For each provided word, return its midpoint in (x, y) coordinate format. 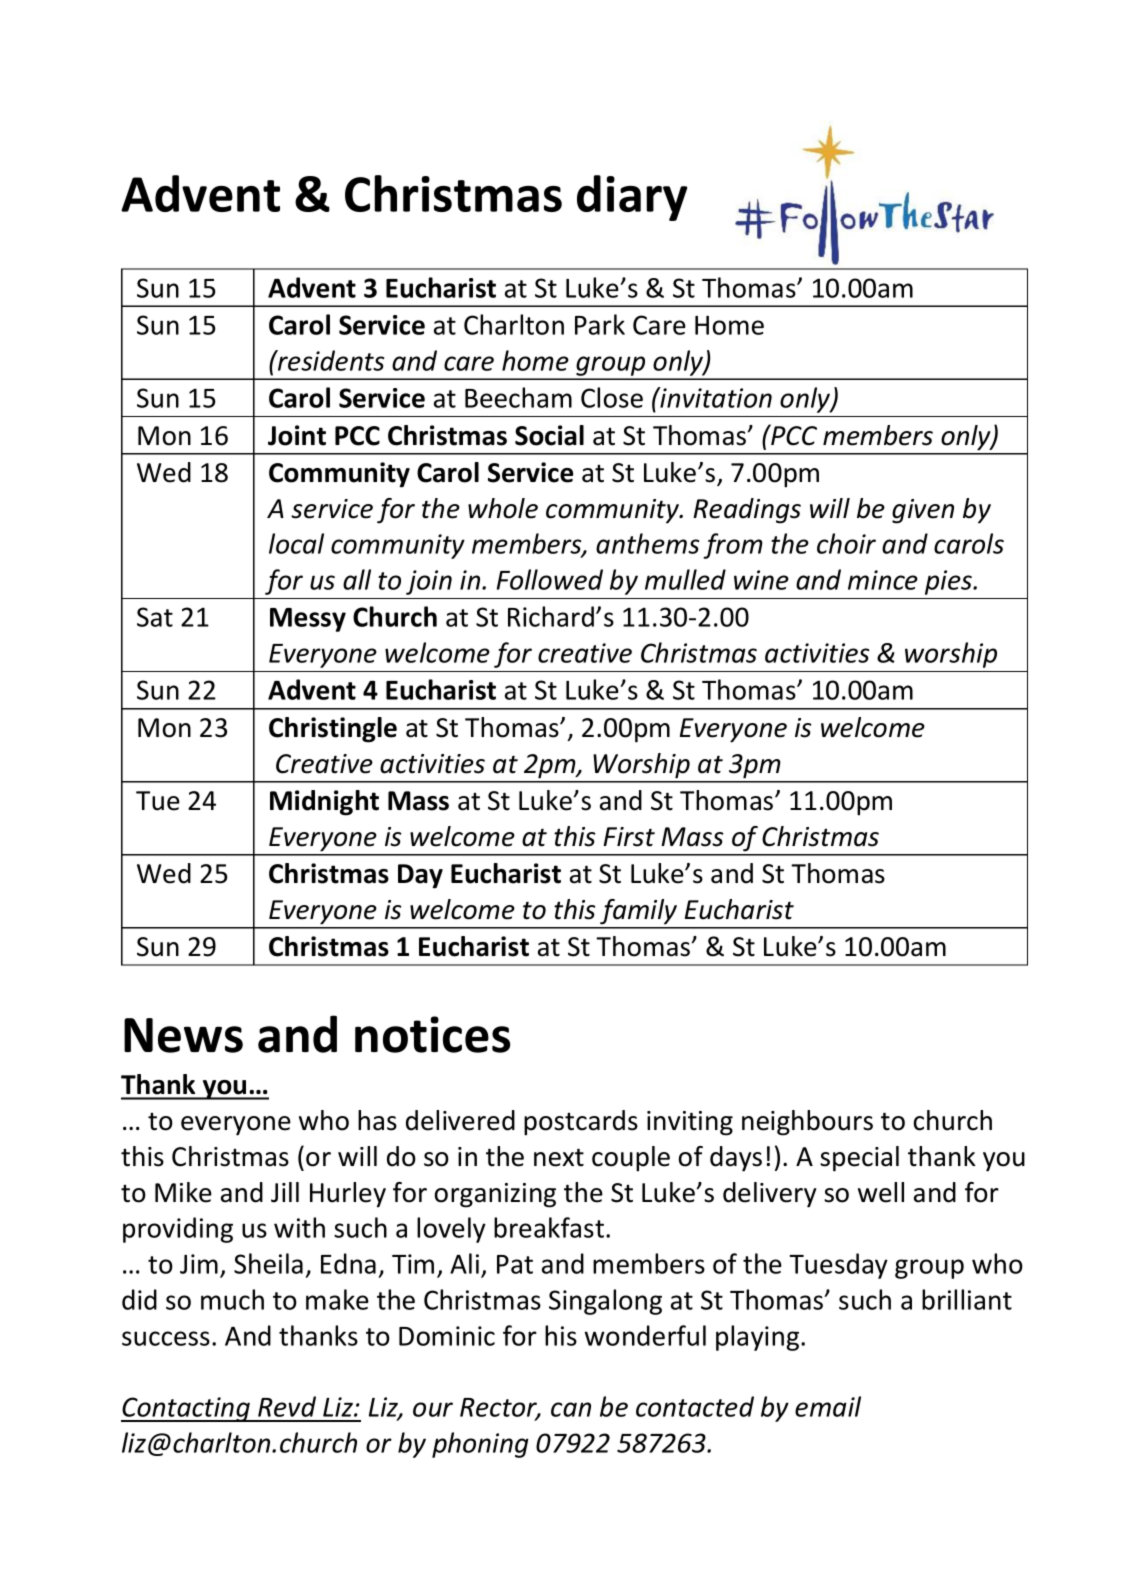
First (629, 837)
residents (330, 360)
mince (883, 580)
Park (600, 324)
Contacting (186, 1409)
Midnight (324, 803)
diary (632, 198)
